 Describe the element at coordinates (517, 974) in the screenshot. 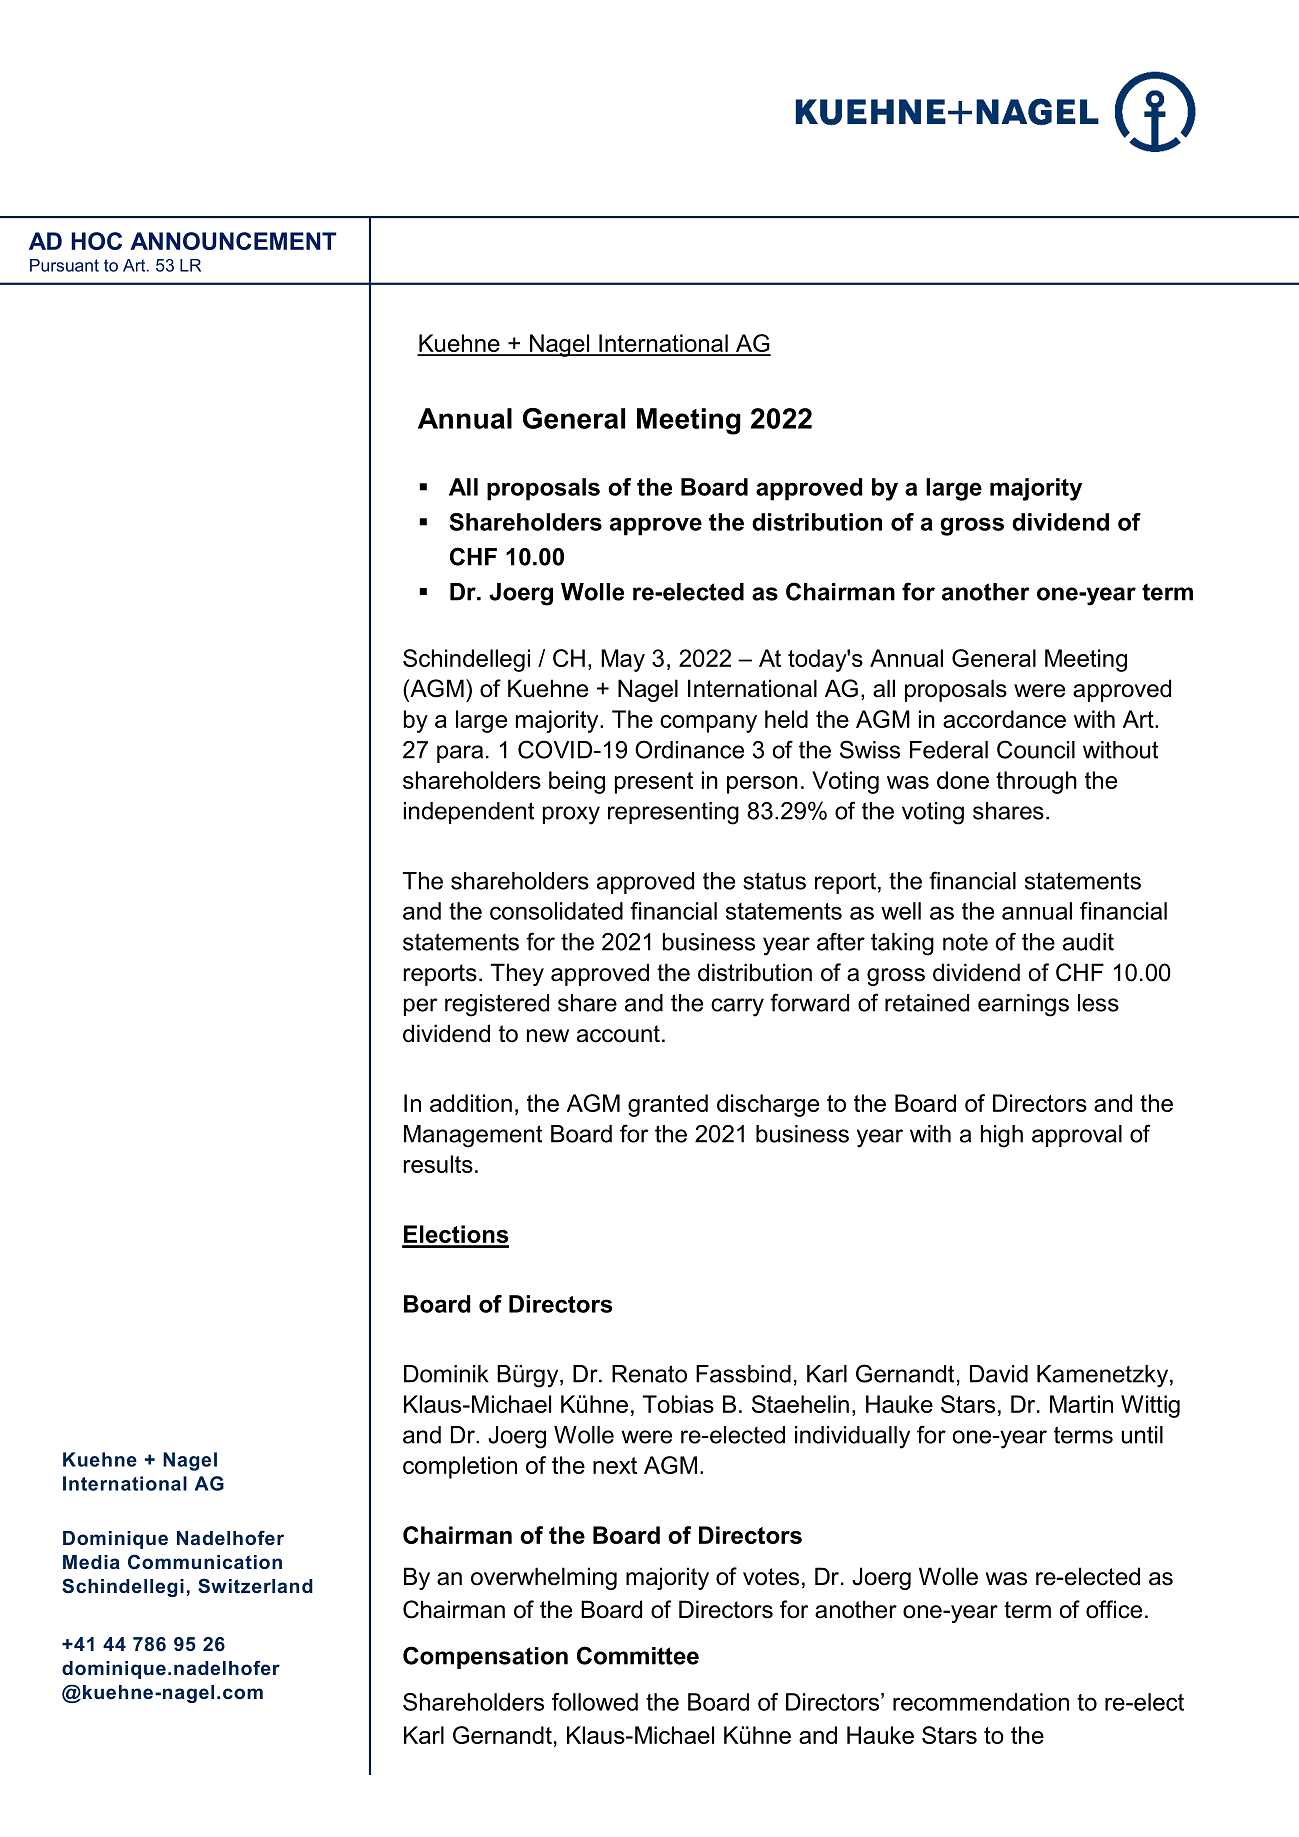

I see `They` at that location.
